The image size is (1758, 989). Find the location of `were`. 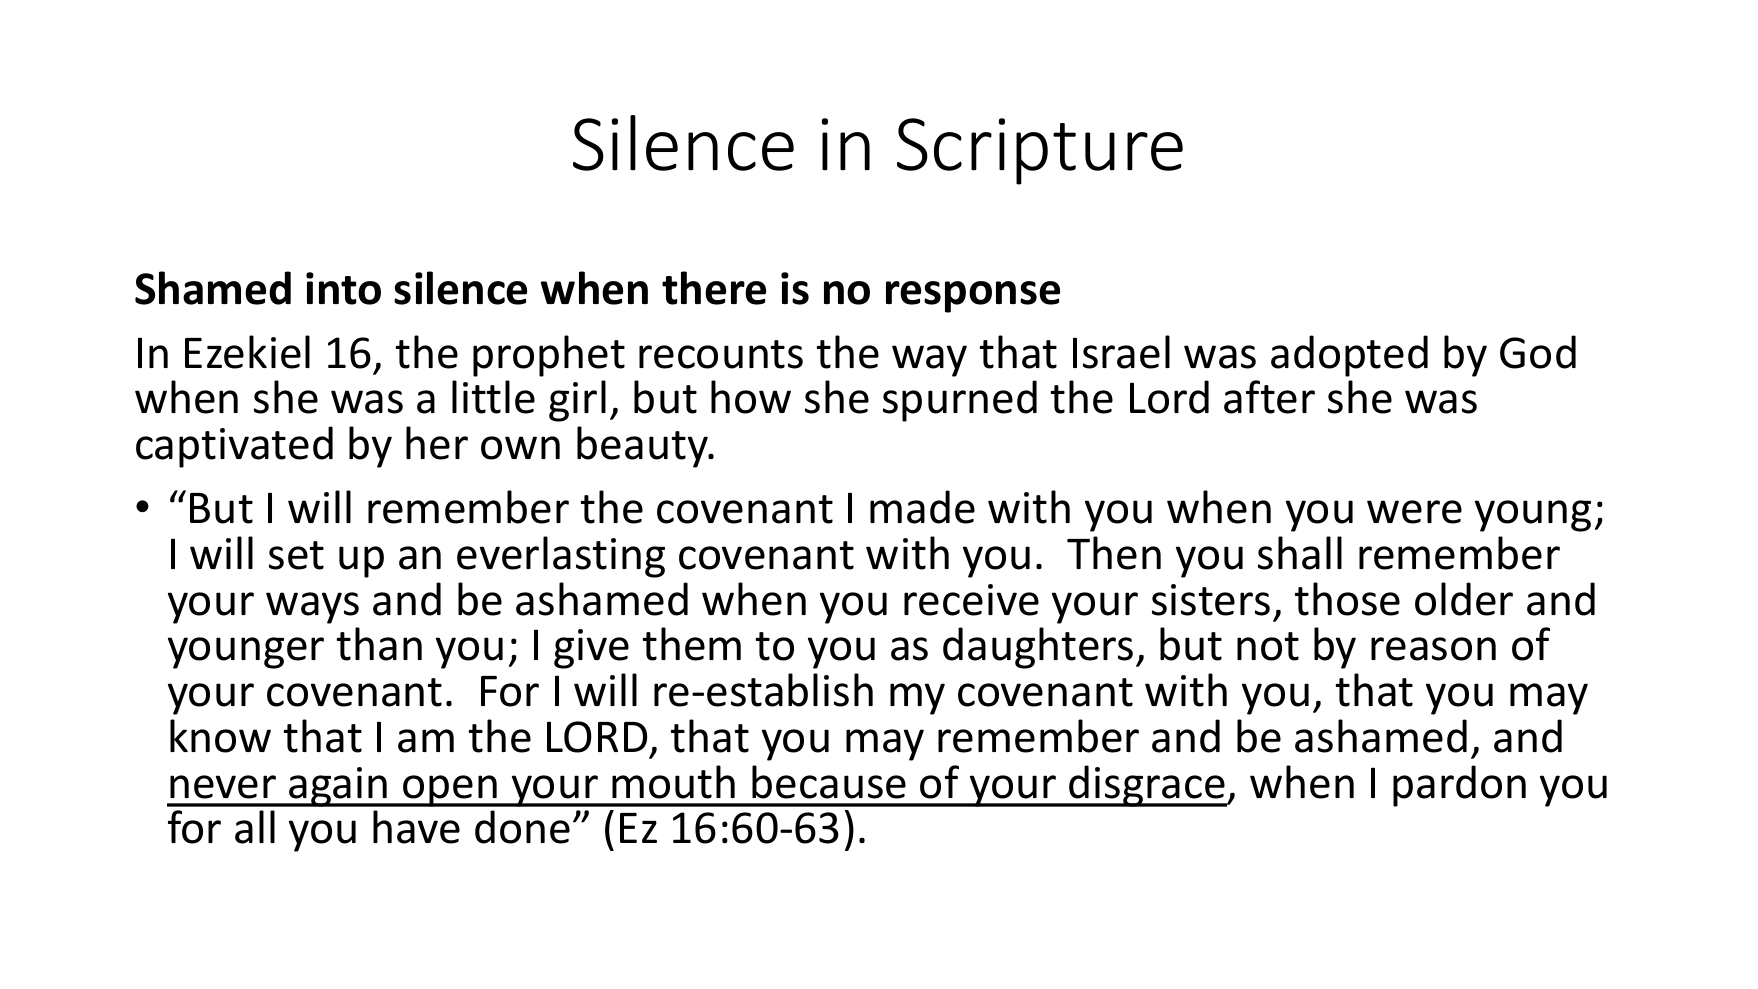

were is located at coordinates (1414, 512).
